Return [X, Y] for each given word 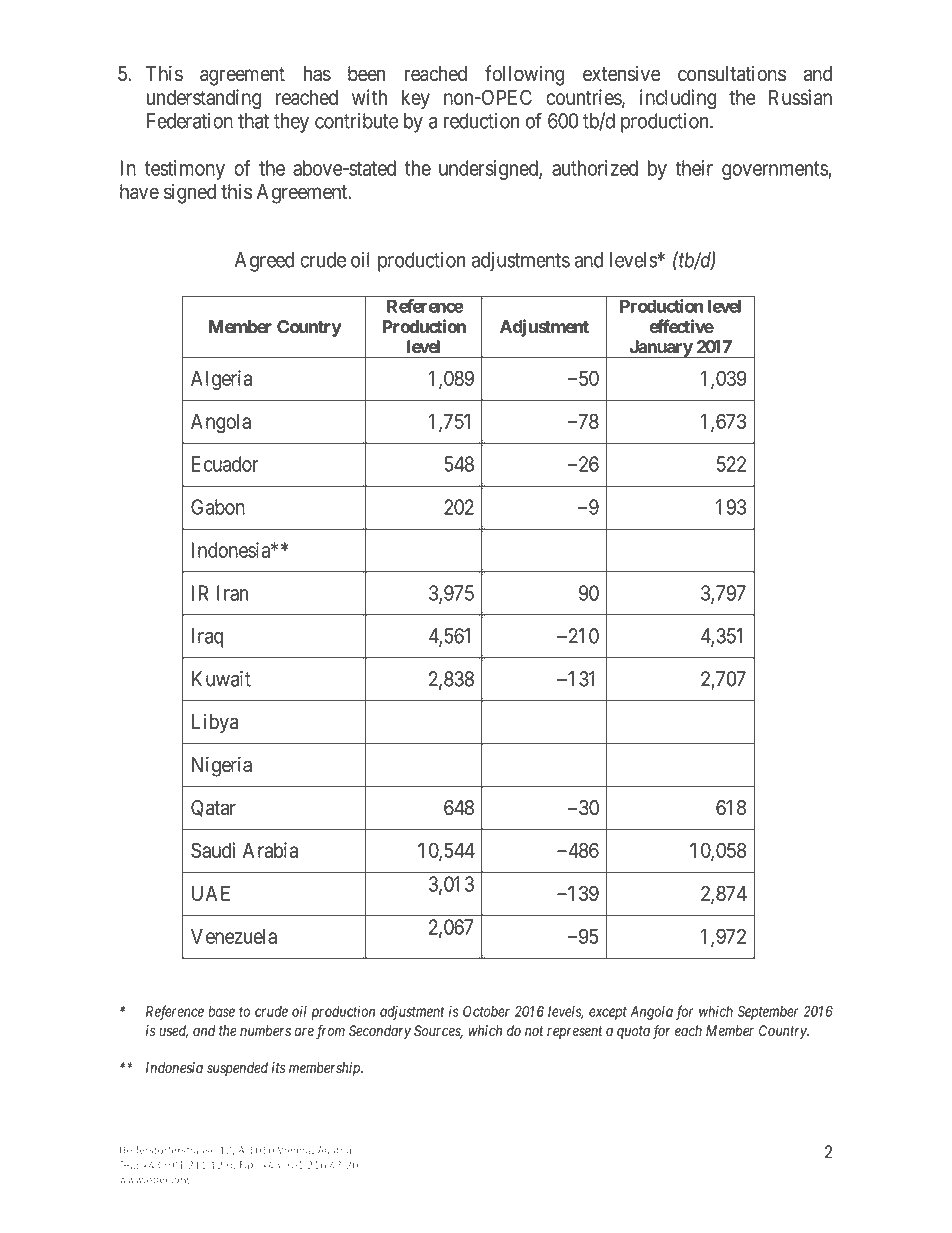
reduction [481, 121]
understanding [204, 99]
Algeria [221, 380]
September [768, 1013]
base [221, 1011]
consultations [732, 73]
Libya [215, 723]
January [660, 349]
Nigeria [222, 766]
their [694, 168]
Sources [438, 1032]
